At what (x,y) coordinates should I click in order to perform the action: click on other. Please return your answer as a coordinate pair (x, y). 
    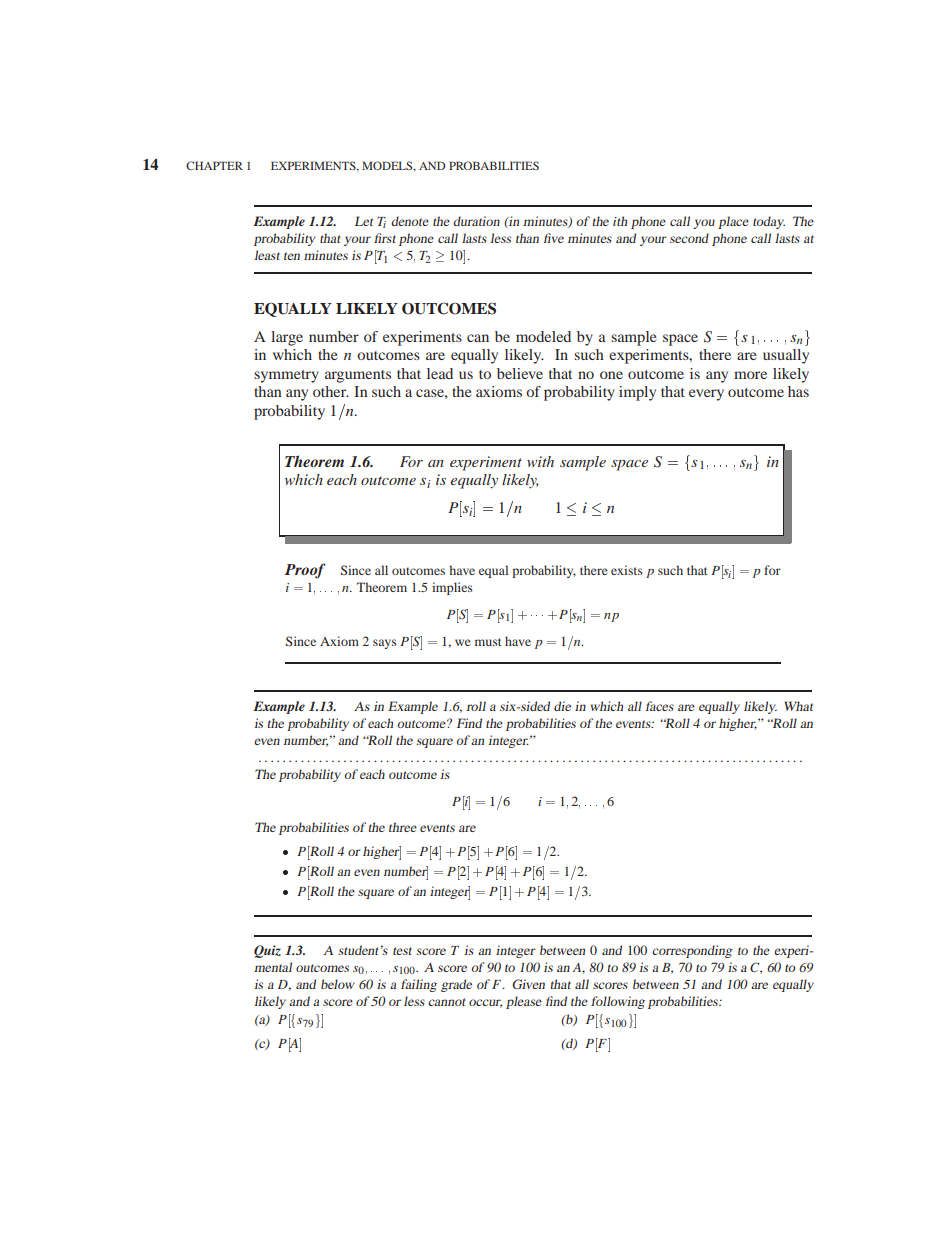
    Looking at the image, I should click on (331, 391).
